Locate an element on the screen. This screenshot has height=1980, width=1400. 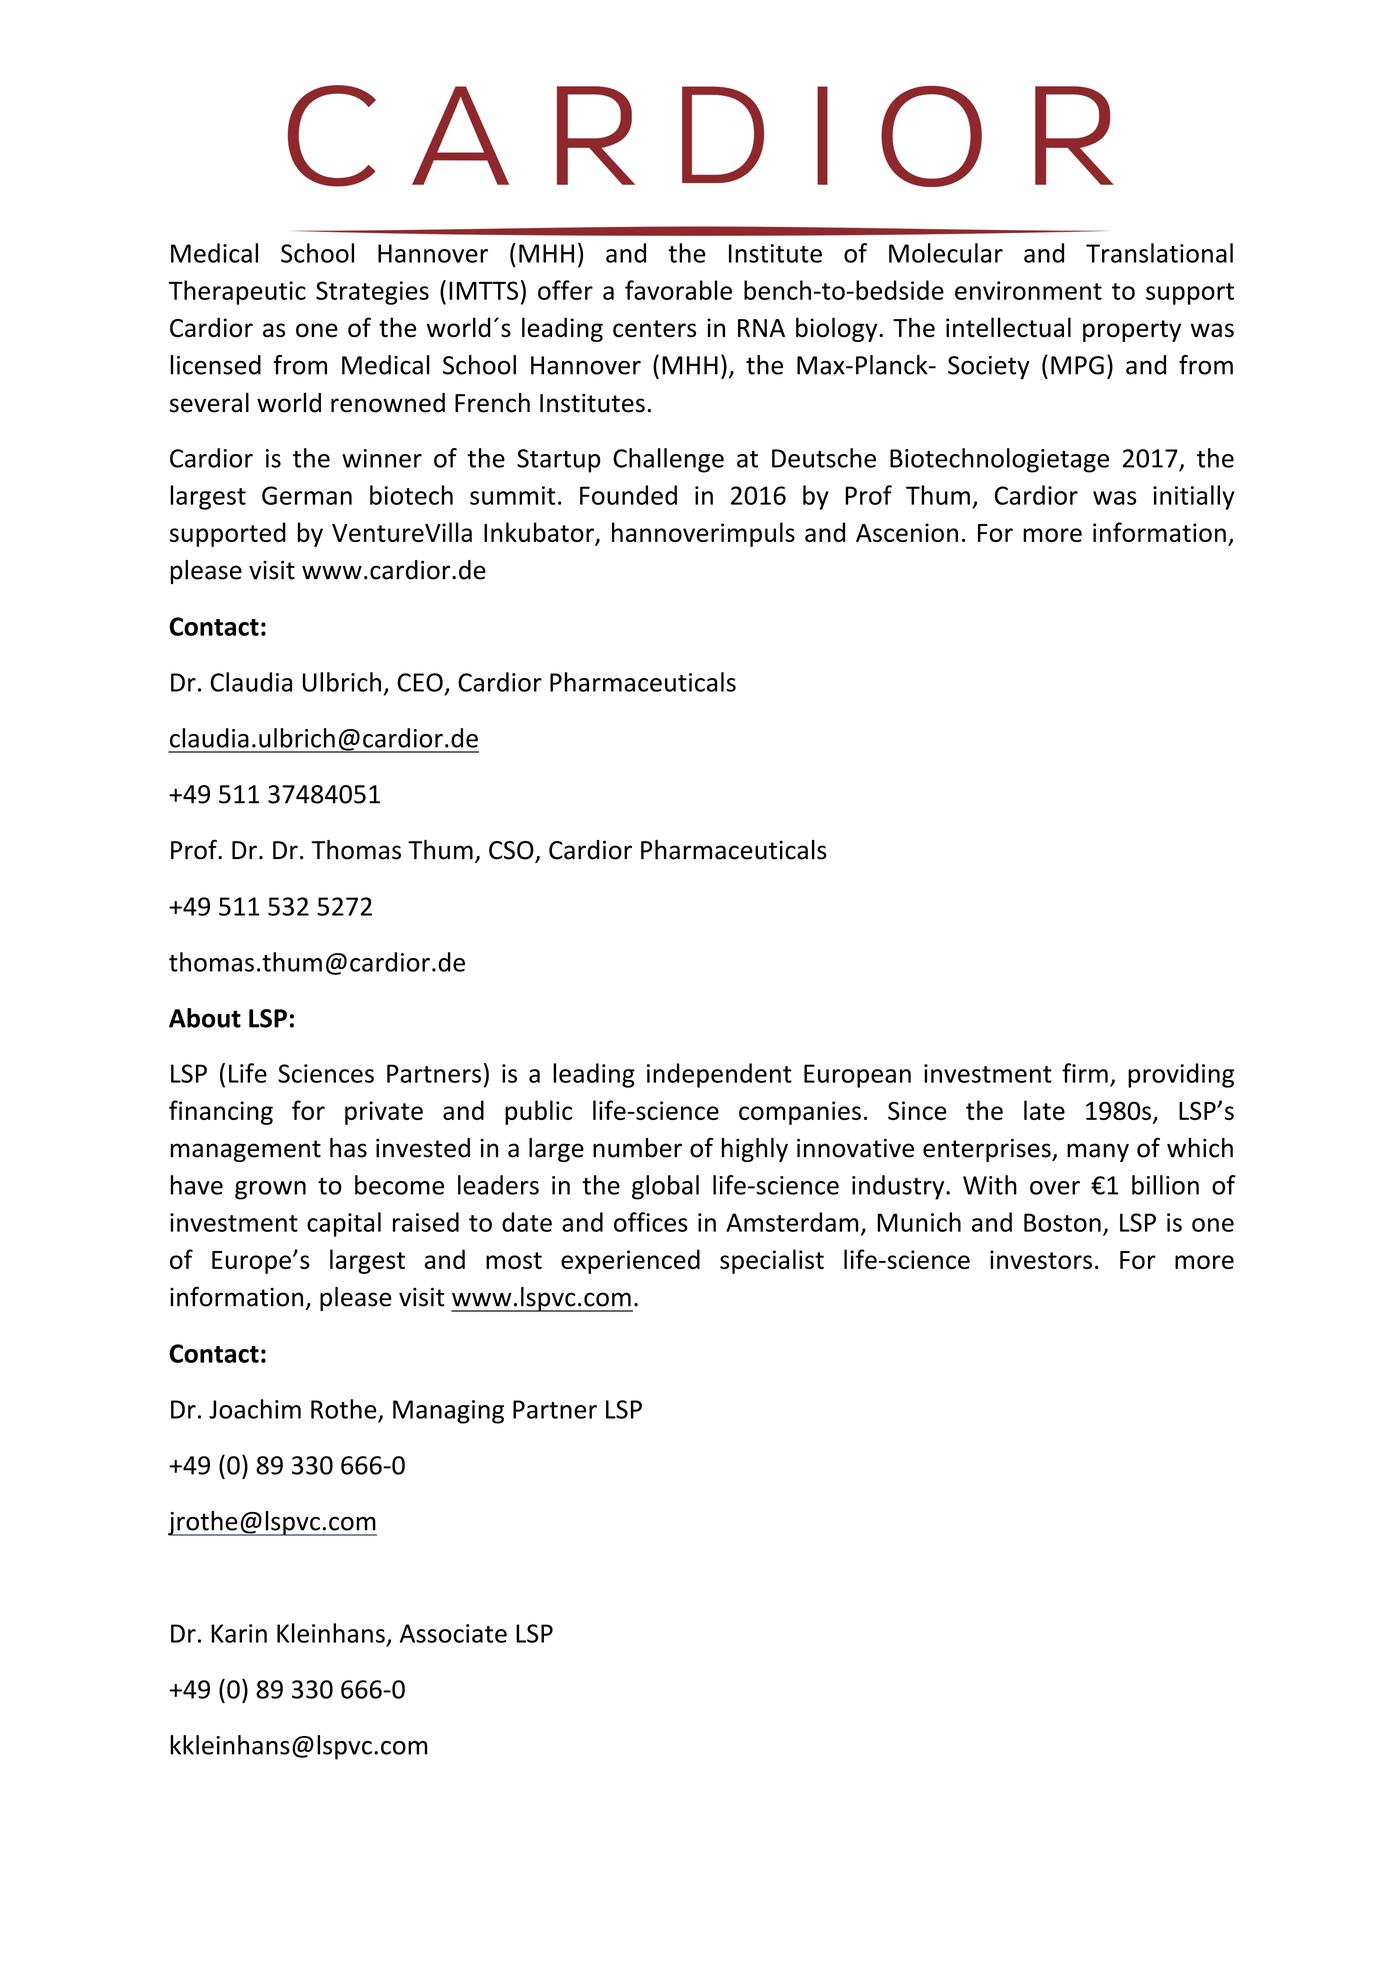
Strategies is located at coordinates (372, 293).
